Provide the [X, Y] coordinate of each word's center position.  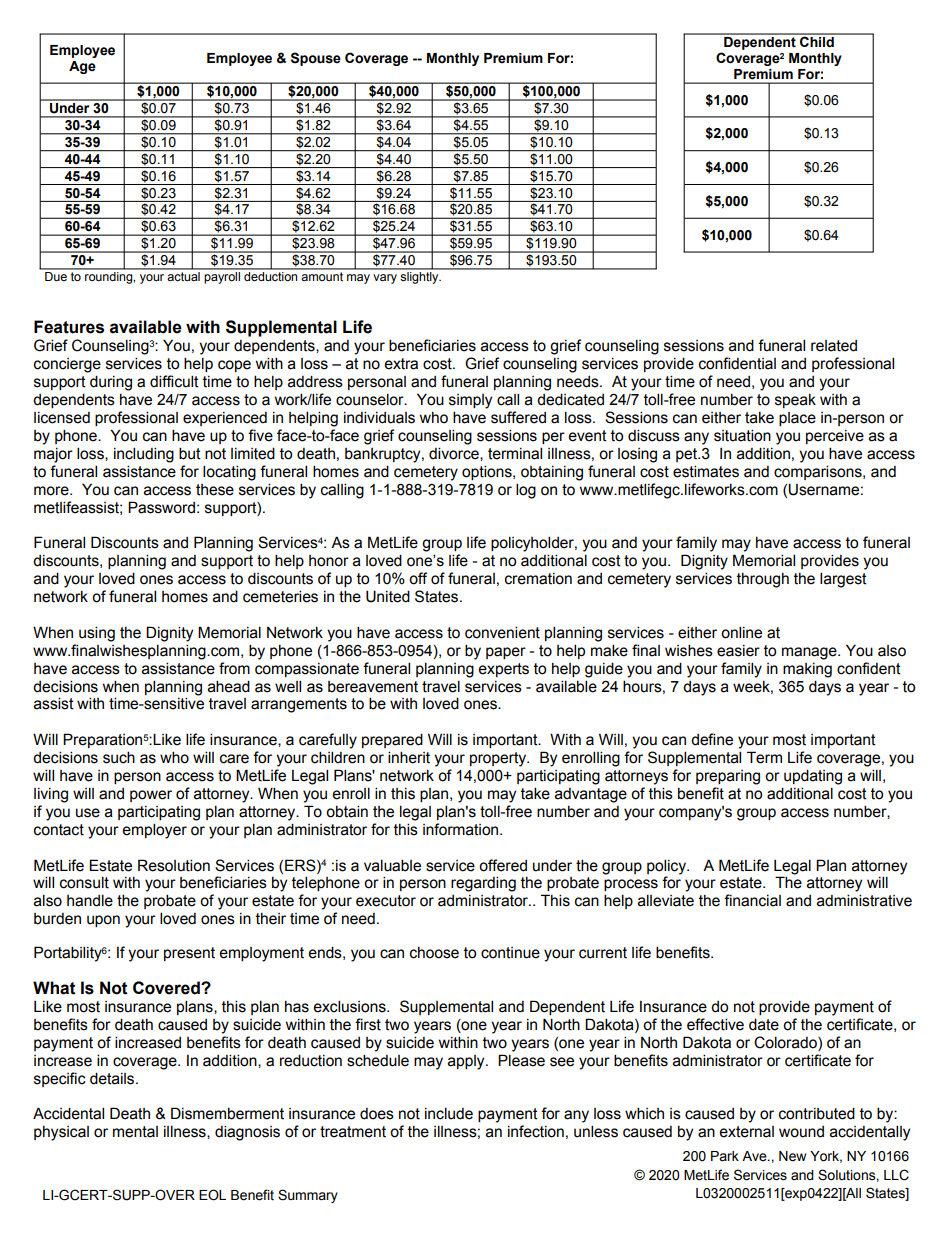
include [449, 1113]
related [834, 346]
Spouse [316, 59]
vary [385, 279]
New [792, 1156]
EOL [212, 1195]
